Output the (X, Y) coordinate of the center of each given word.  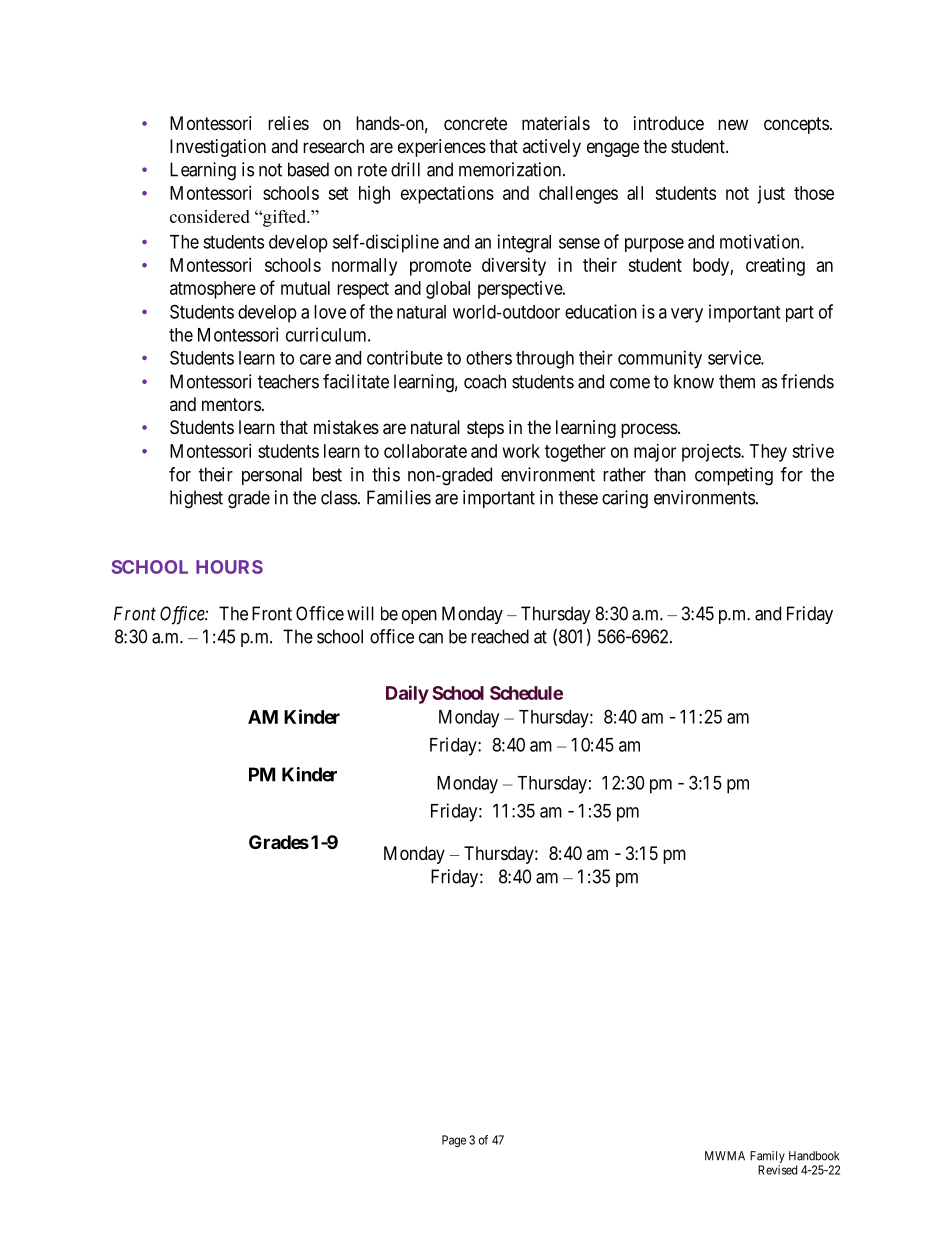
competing (734, 476)
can (431, 638)
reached (500, 636)
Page (454, 1141)
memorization (511, 169)
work (521, 451)
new (733, 124)
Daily (407, 694)
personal (272, 476)
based (308, 169)
